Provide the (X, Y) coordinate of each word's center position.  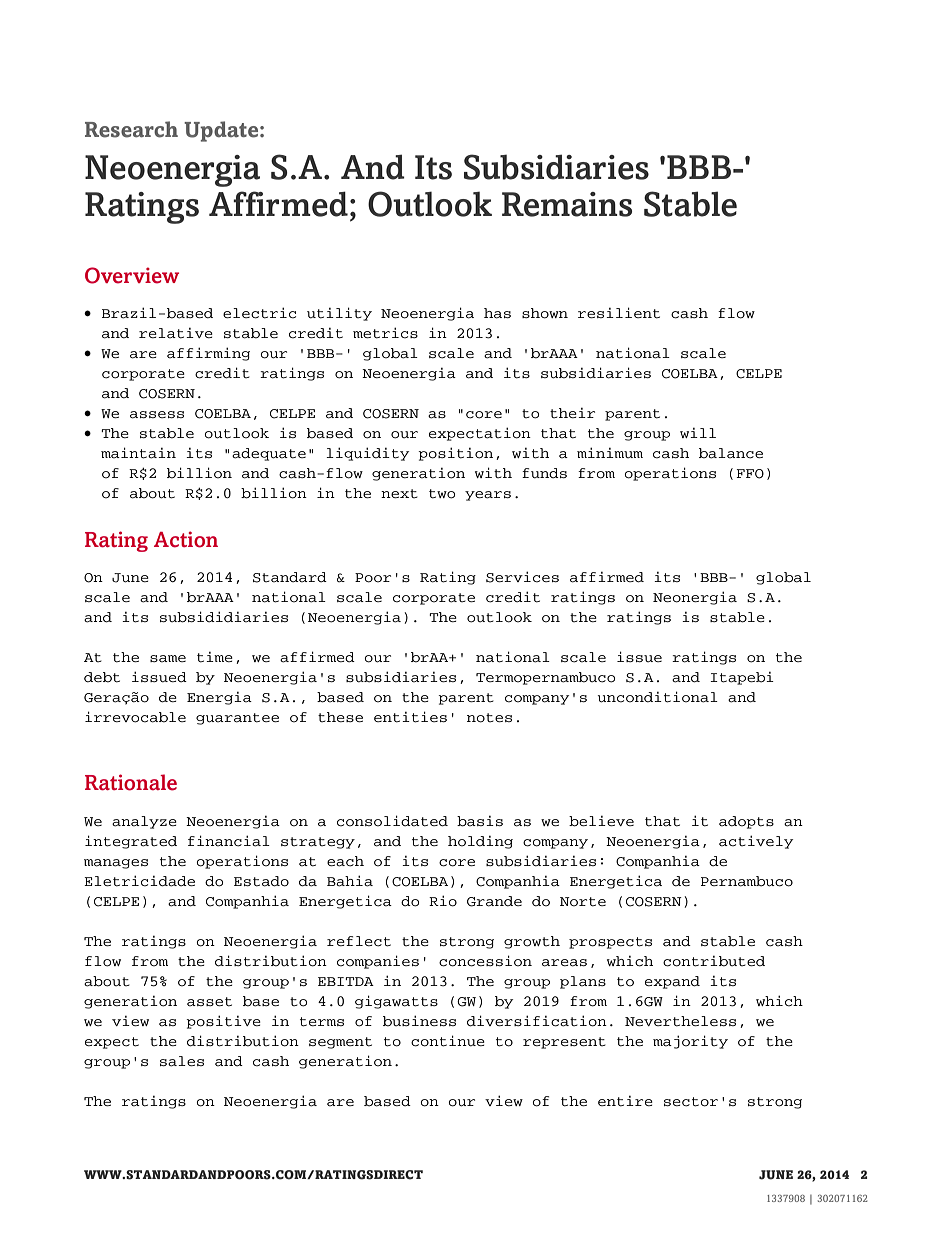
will (698, 433)
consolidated (392, 821)
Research (131, 129)
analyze (144, 822)
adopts (746, 822)
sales (182, 1061)
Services (522, 577)
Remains (567, 204)
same (168, 659)
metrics (385, 333)
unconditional (658, 697)
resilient (619, 313)
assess (157, 415)
